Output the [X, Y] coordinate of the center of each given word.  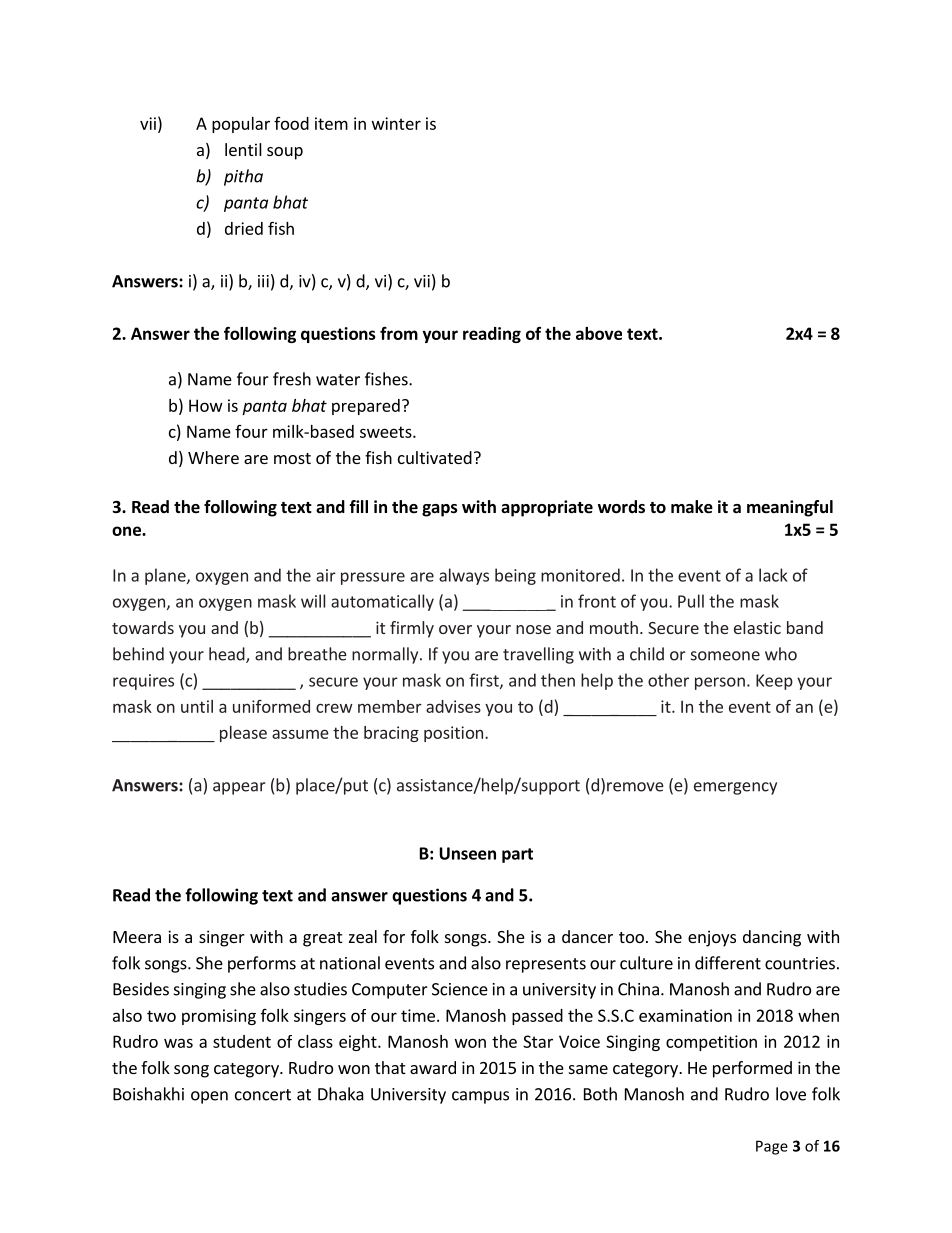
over [455, 629]
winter [396, 123]
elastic [757, 627]
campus [480, 1097]
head [228, 655]
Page [772, 1147]
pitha [243, 177]
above [599, 333]
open [209, 1097]
